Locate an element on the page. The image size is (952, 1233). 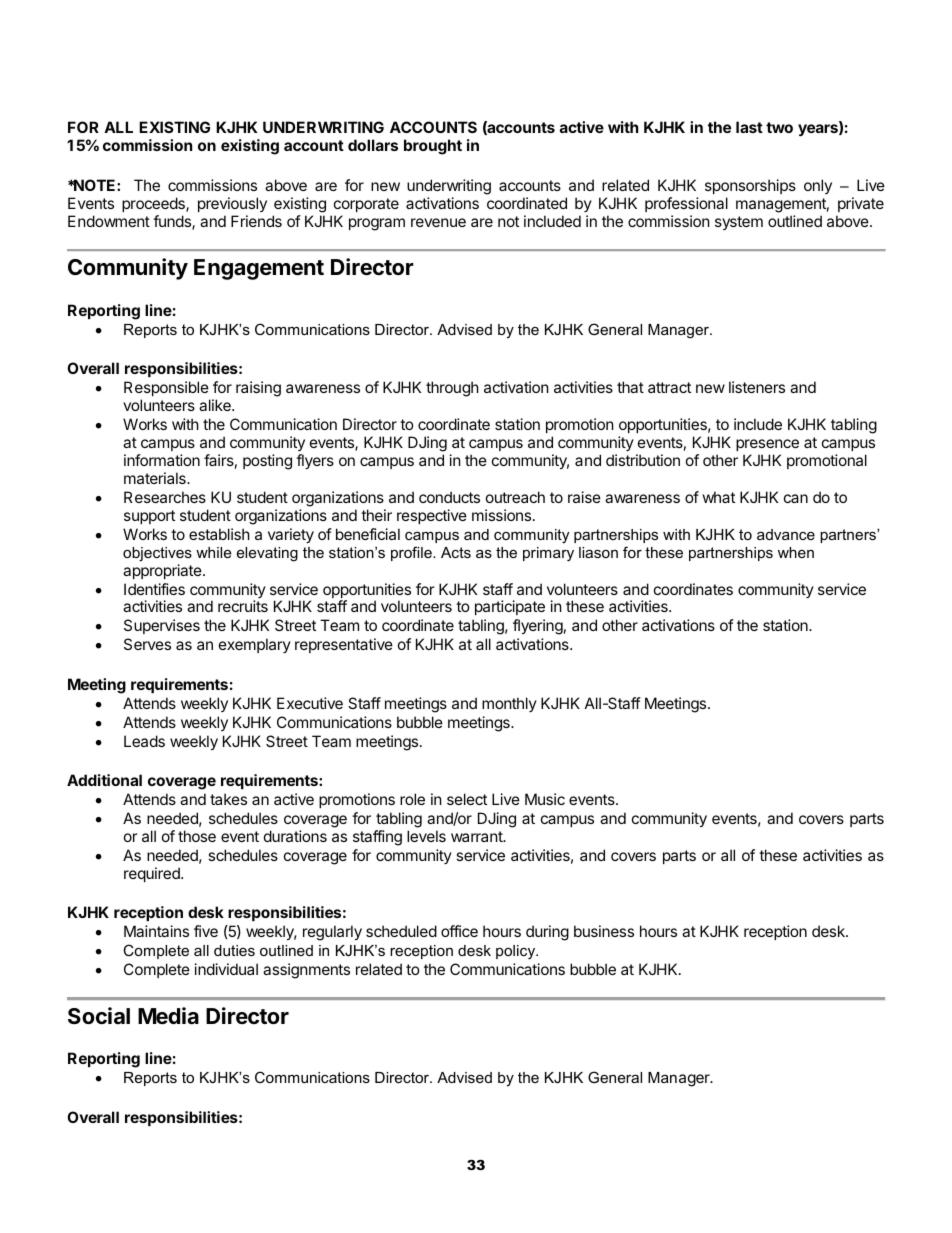
appropriate is located at coordinates (163, 571).
